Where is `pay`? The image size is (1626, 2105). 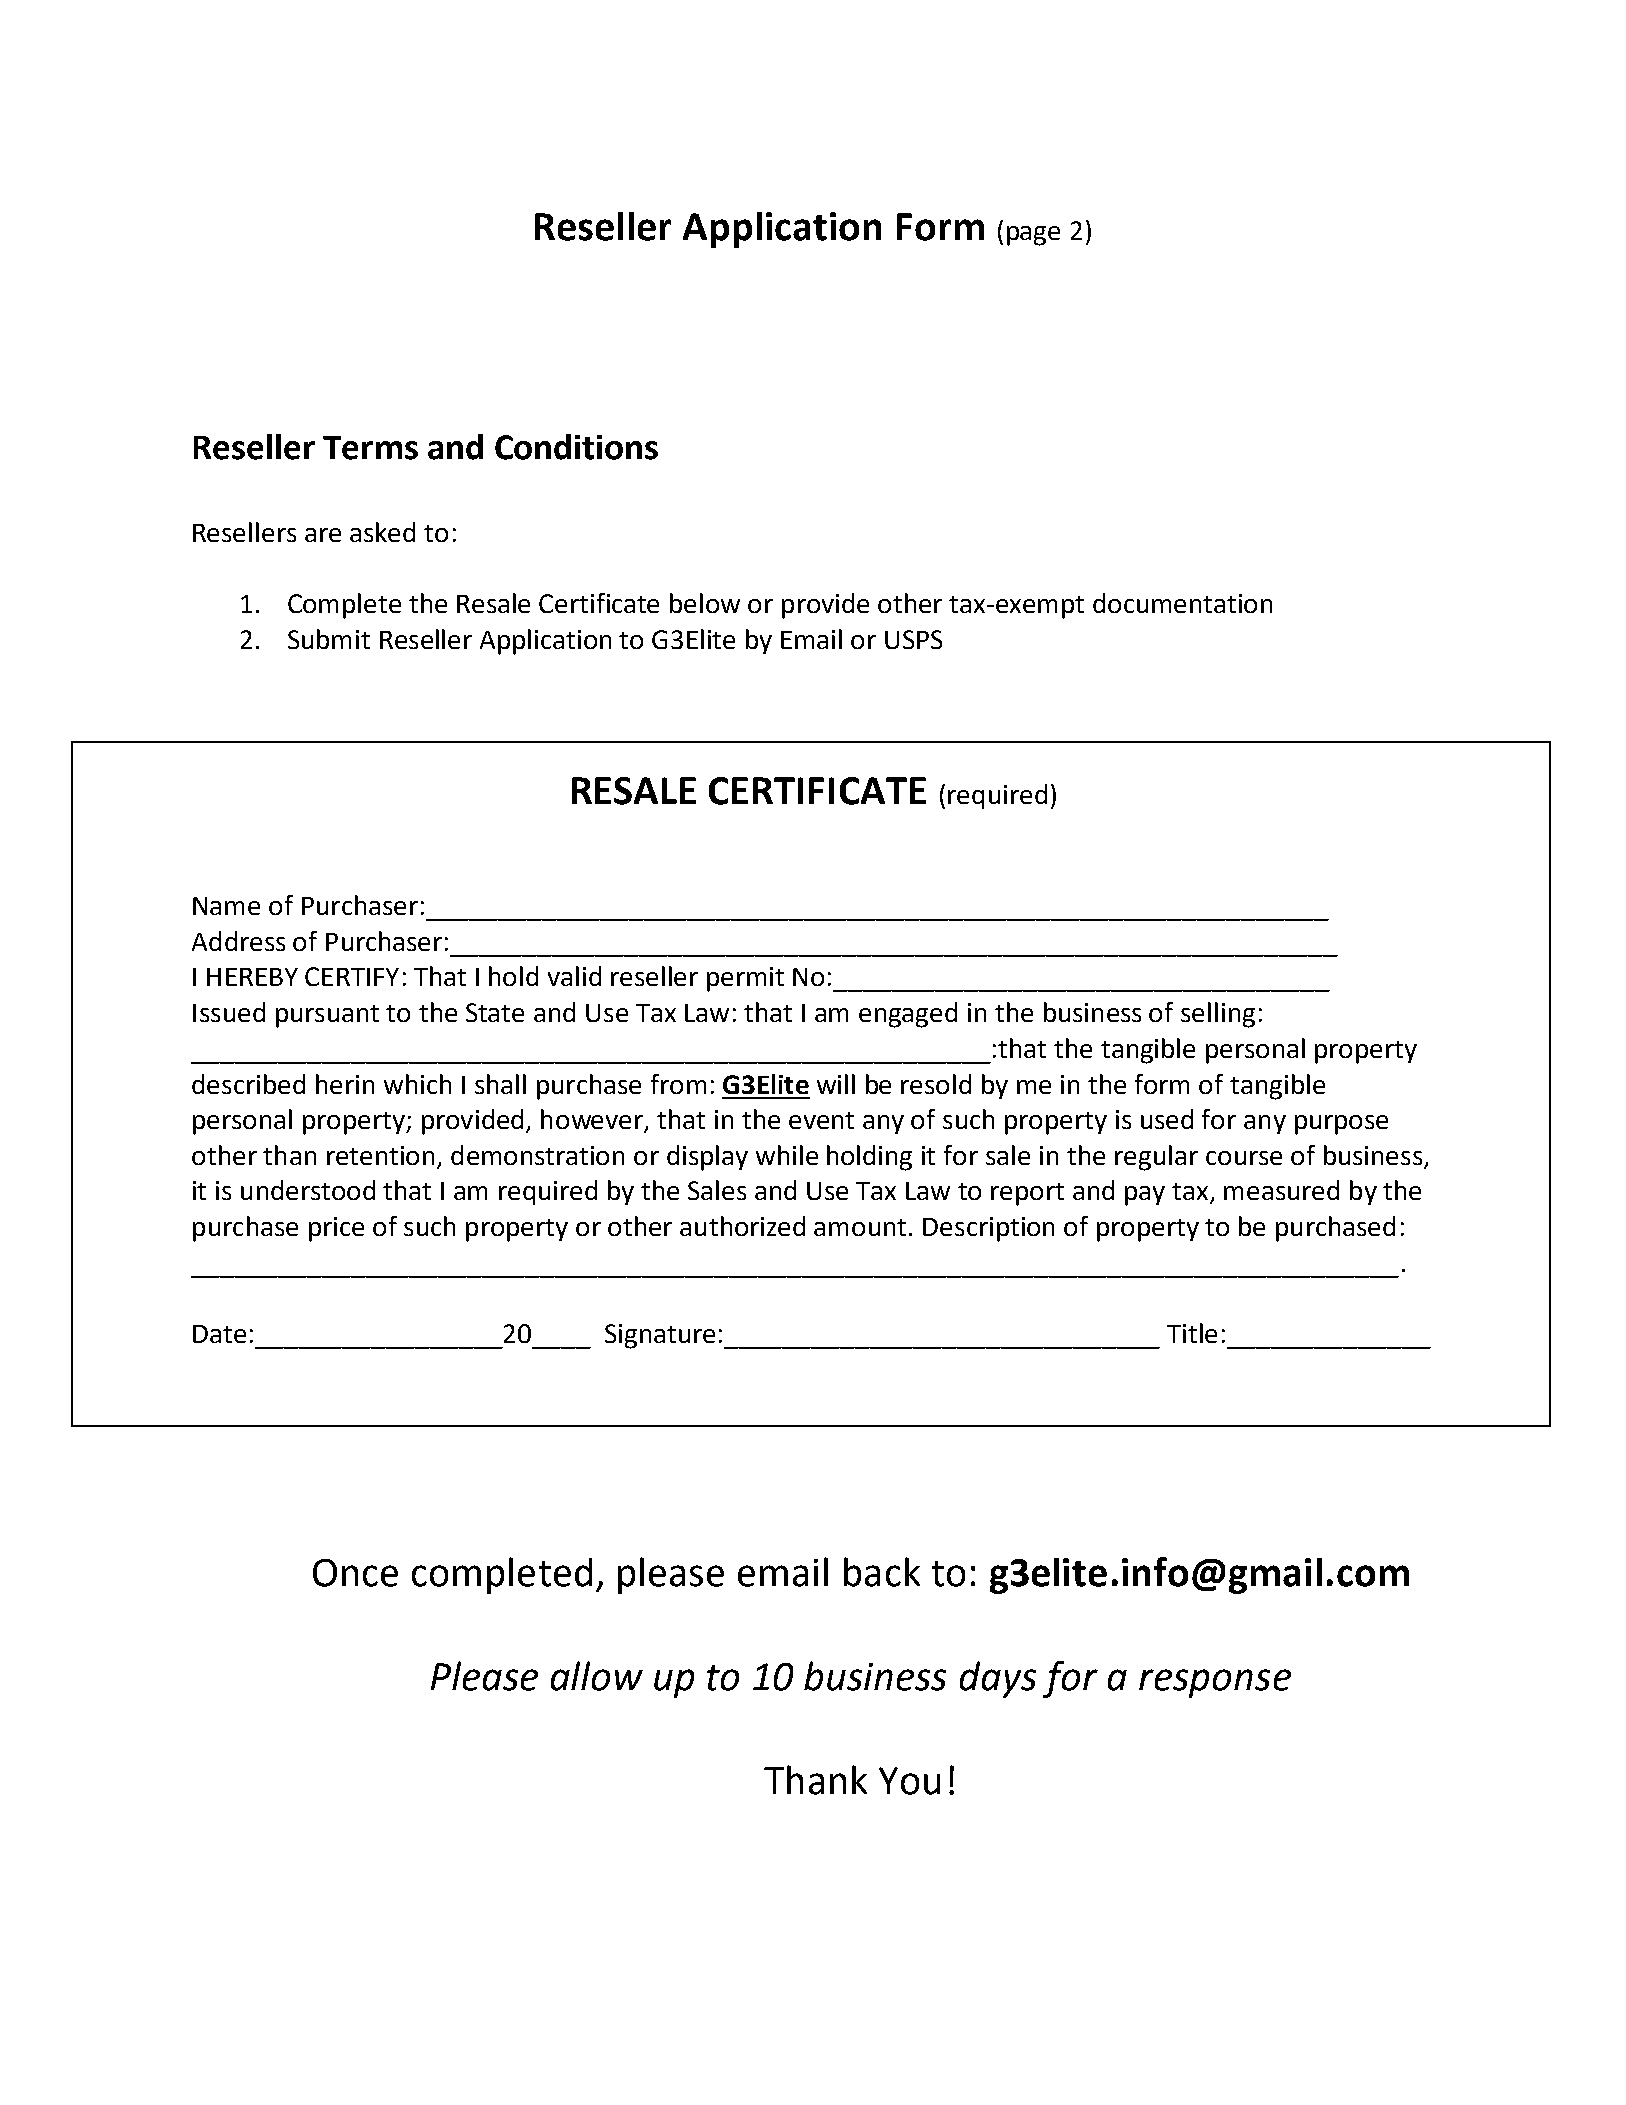
pay is located at coordinates (1145, 1196).
